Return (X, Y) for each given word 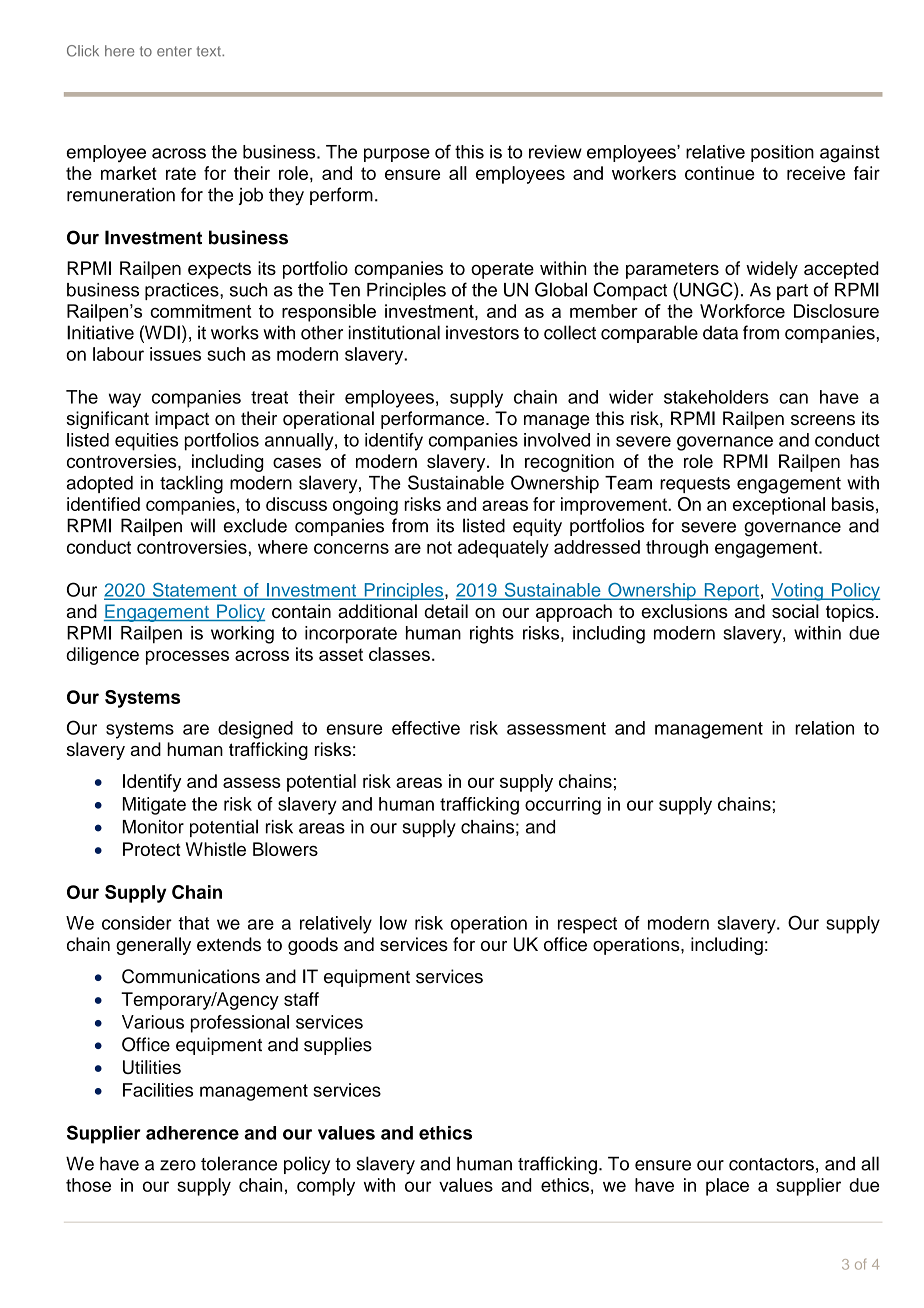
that (193, 923)
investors (482, 332)
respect (587, 925)
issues (175, 354)
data (720, 332)
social (795, 611)
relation (824, 728)
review (555, 152)
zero (178, 1165)
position (782, 153)
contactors (771, 1164)
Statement (194, 591)
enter (174, 51)
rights (492, 635)
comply (326, 1187)
